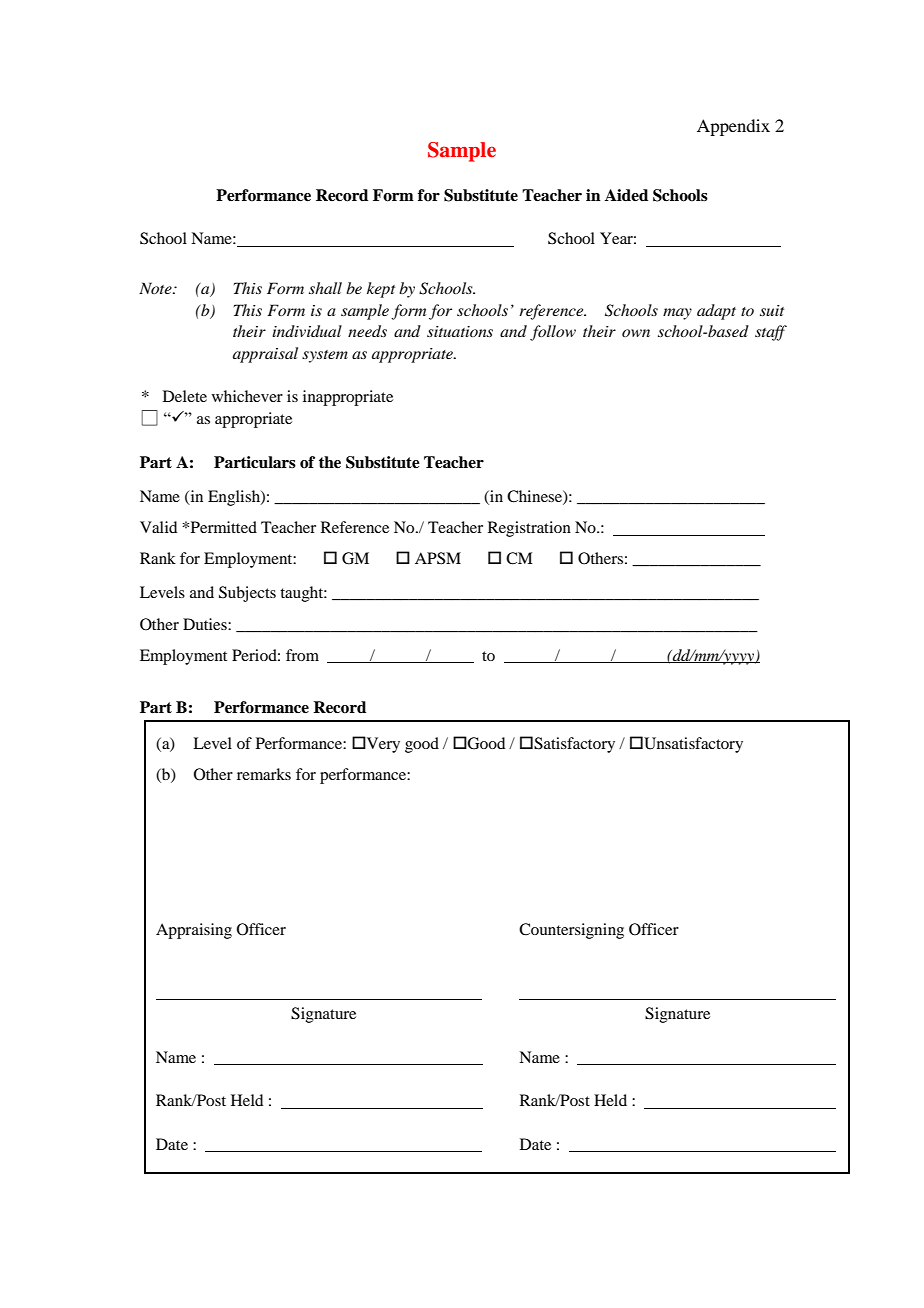  I want to click on Appraising, so click(194, 931).
